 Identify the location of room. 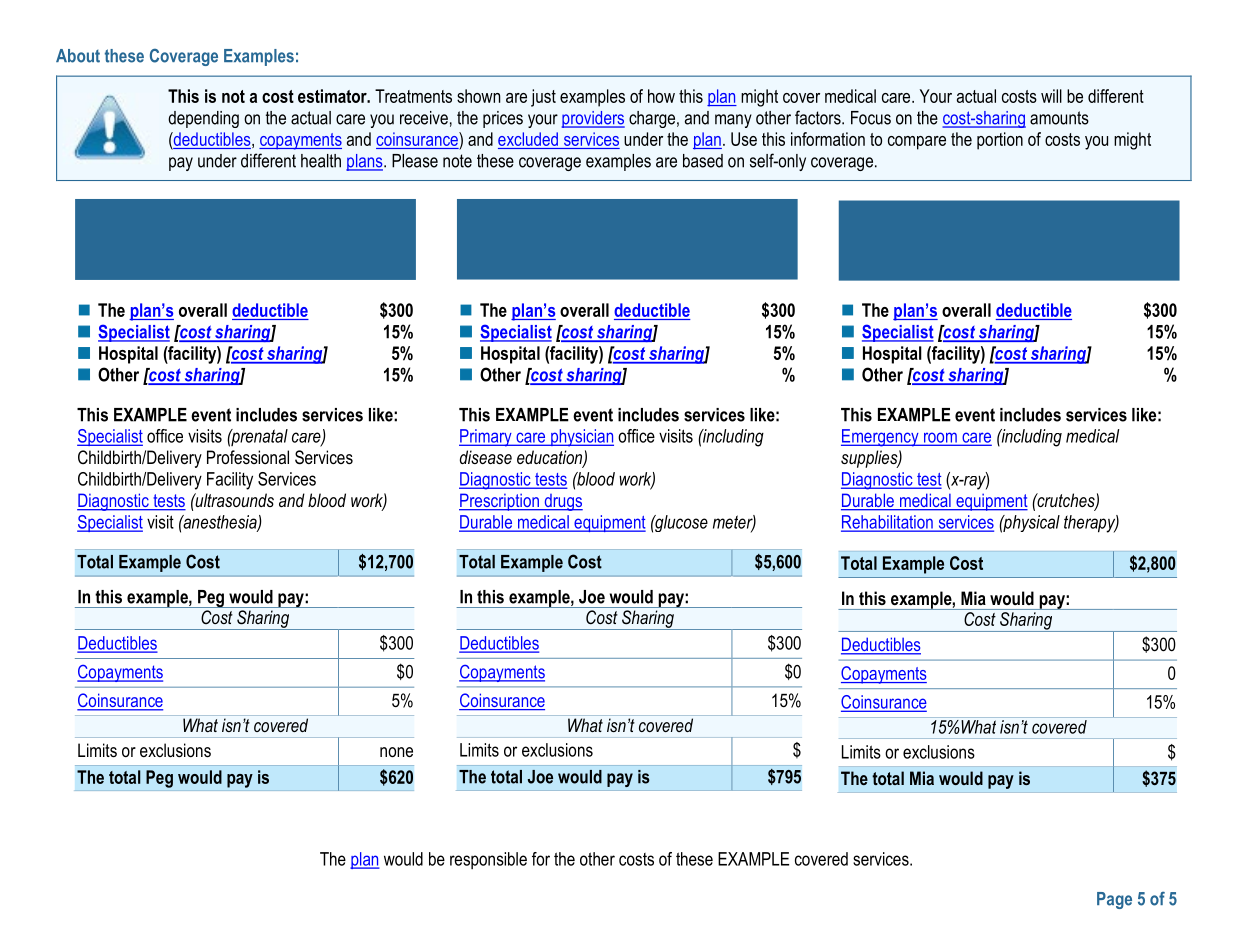
(940, 438).
